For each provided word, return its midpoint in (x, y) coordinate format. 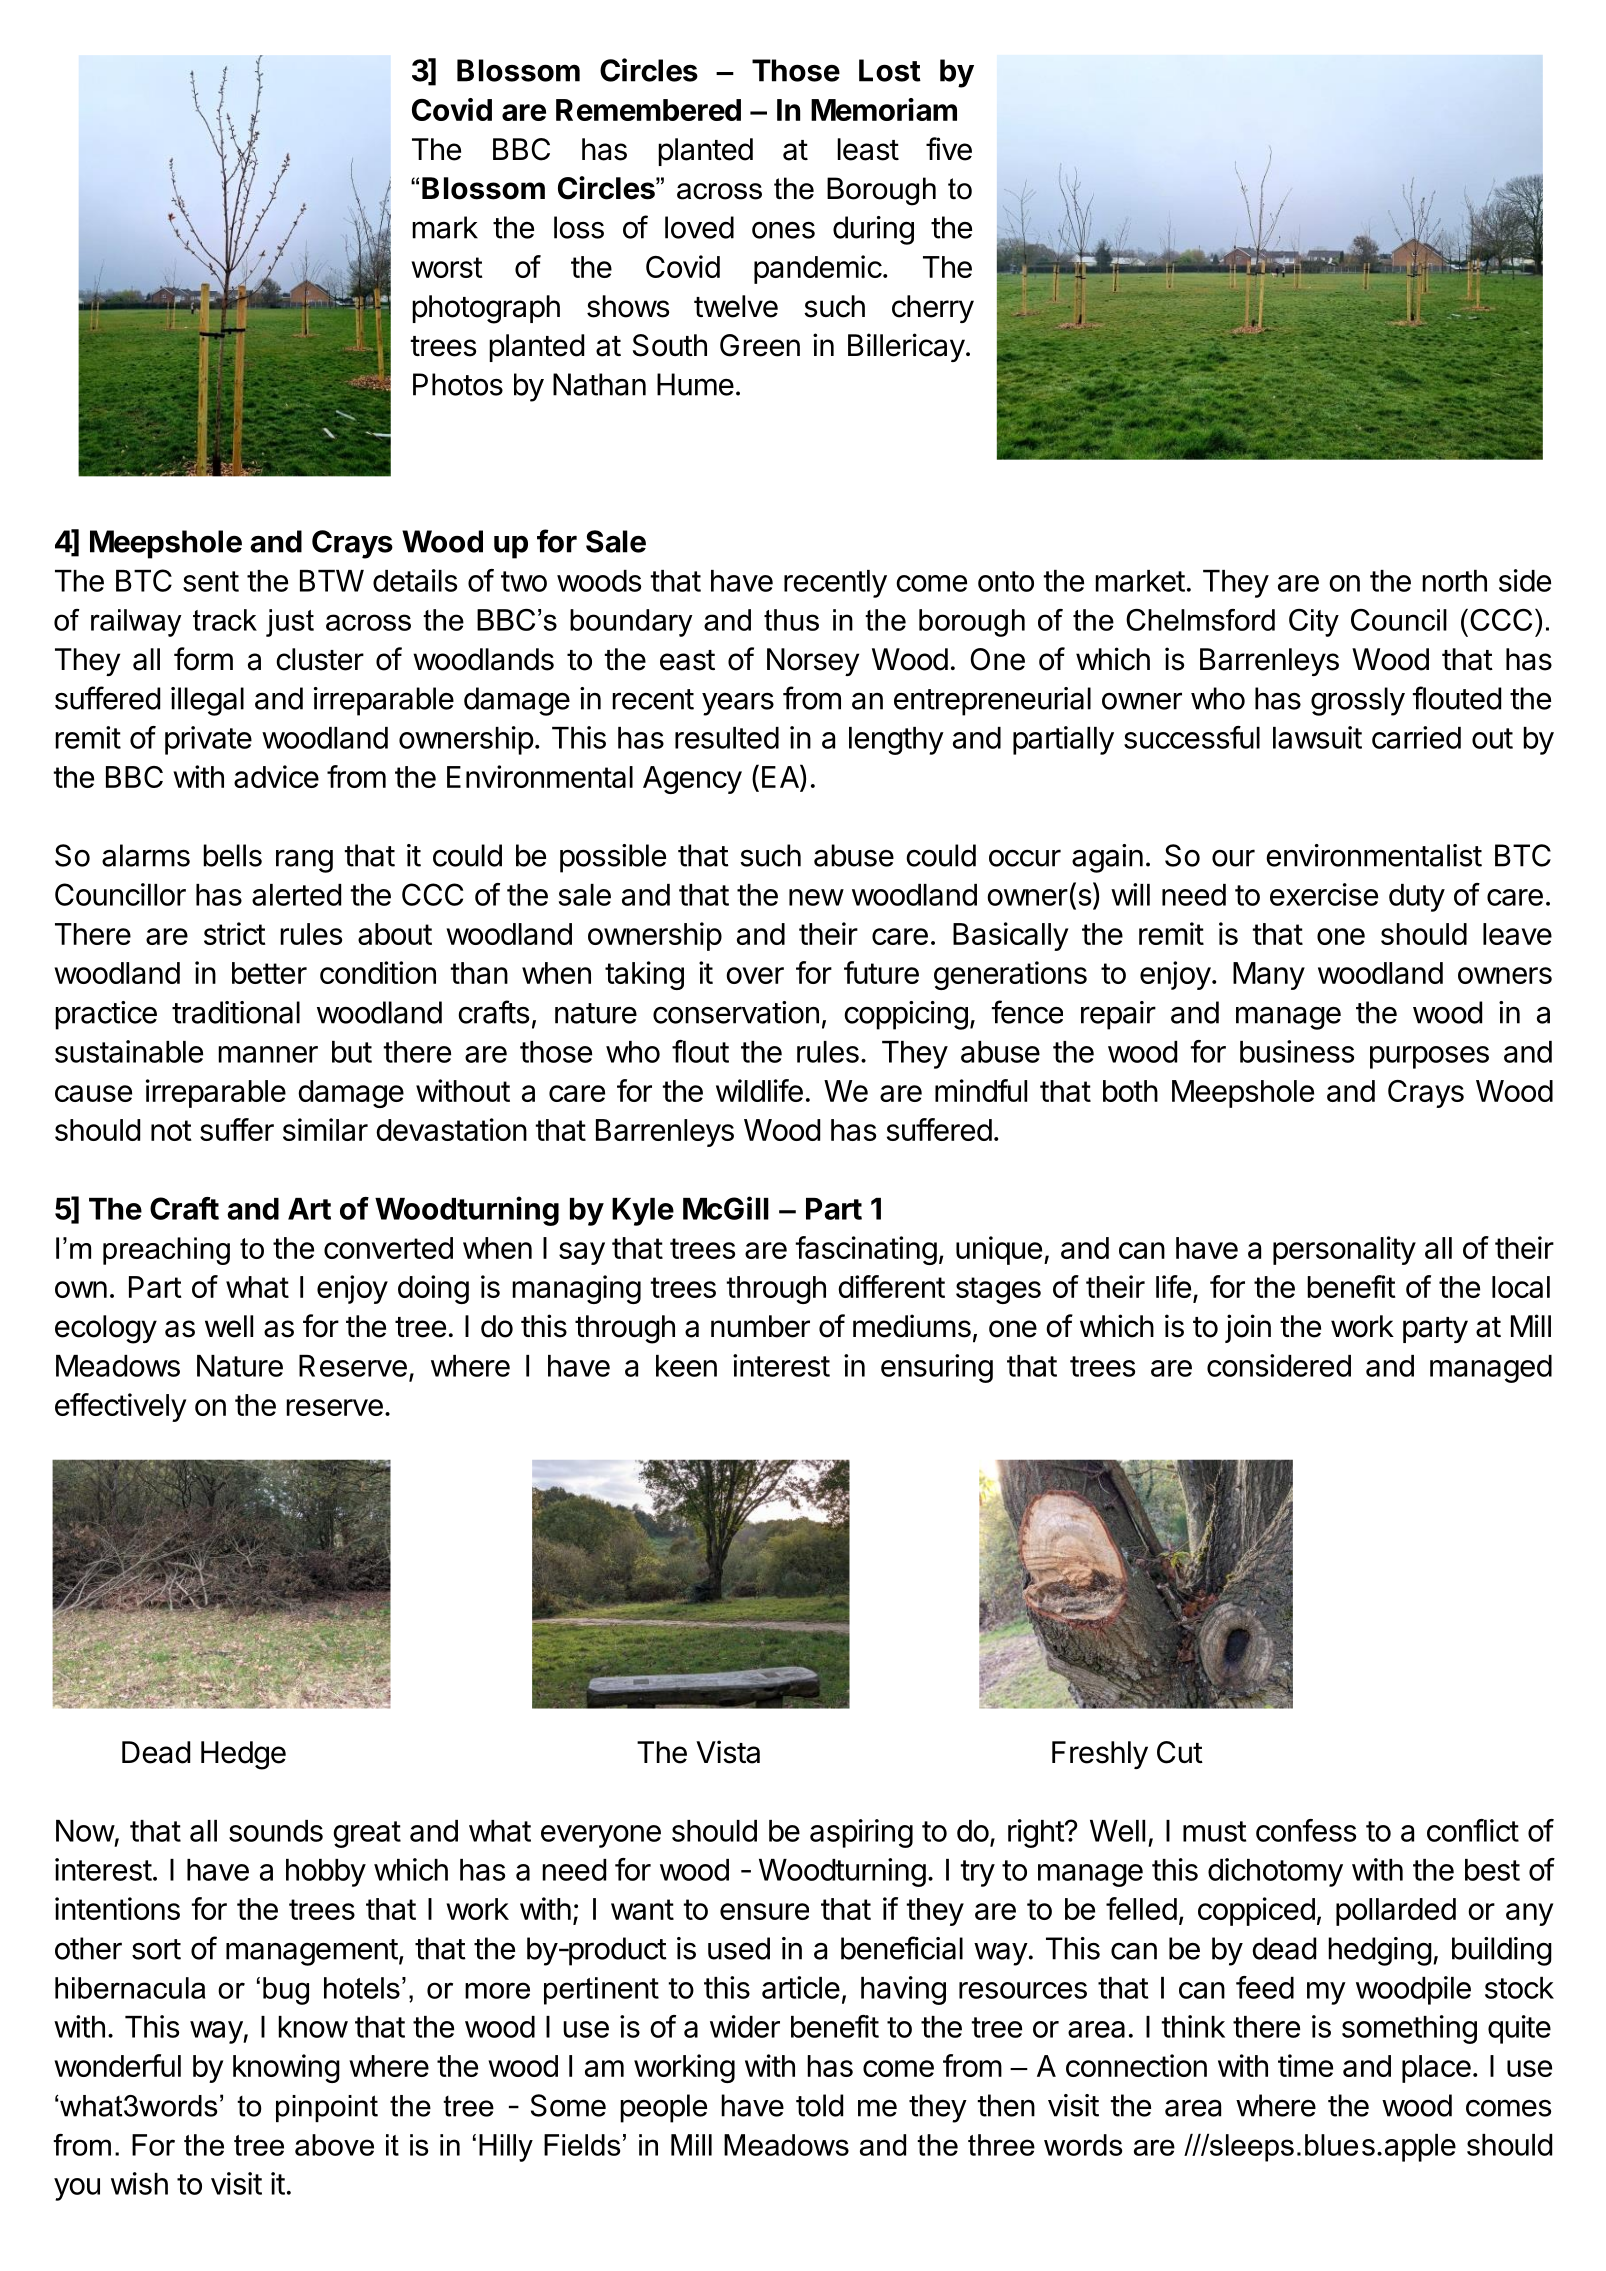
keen (686, 1366)
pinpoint (327, 2108)
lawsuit (1317, 737)
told (819, 2105)
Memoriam (884, 109)
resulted (727, 738)
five (949, 149)
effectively (120, 1407)
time (1305, 2065)
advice (276, 776)
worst (447, 267)
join (1248, 1328)
